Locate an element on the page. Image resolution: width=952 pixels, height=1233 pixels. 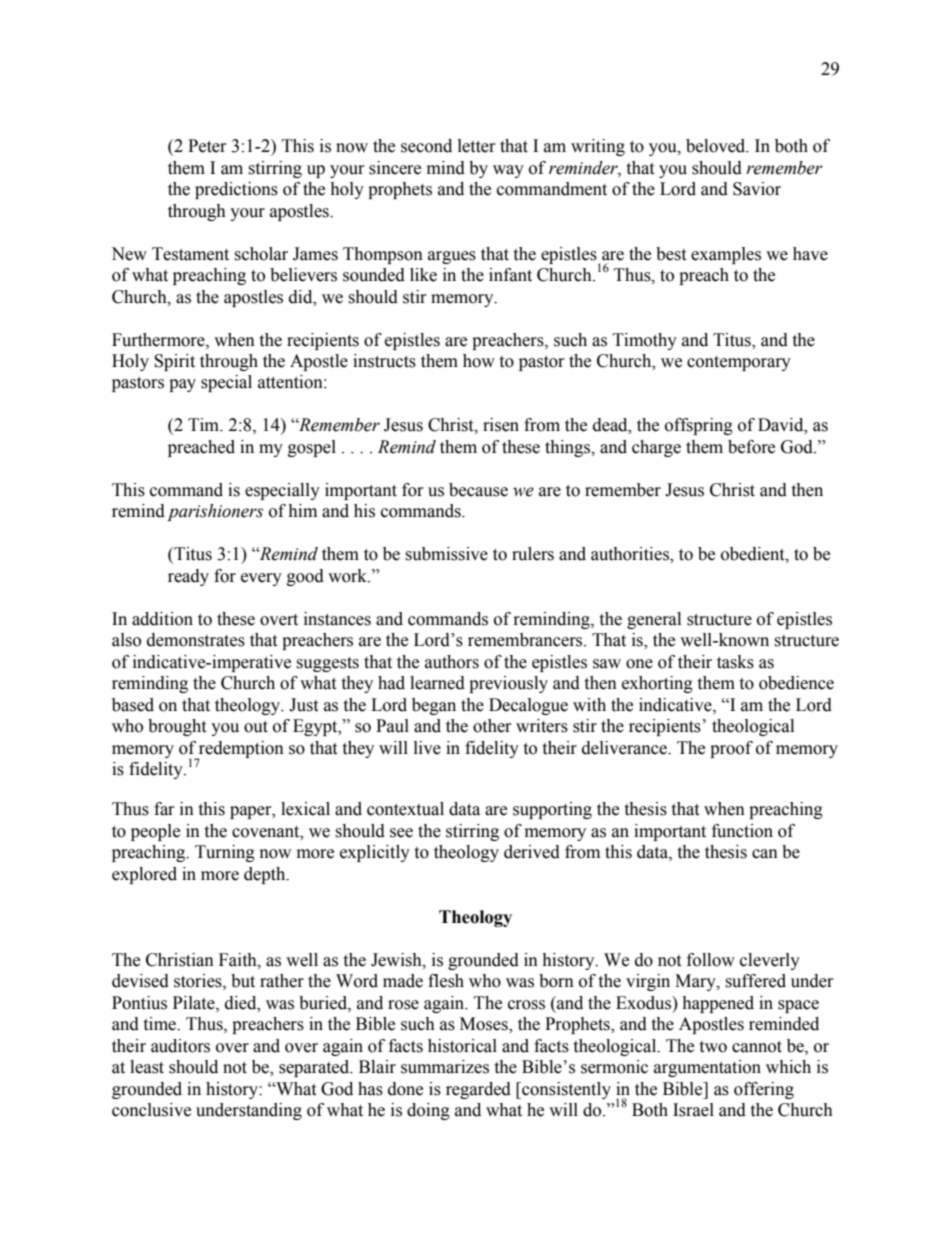
auditors is located at coordinates (180, 1046).
